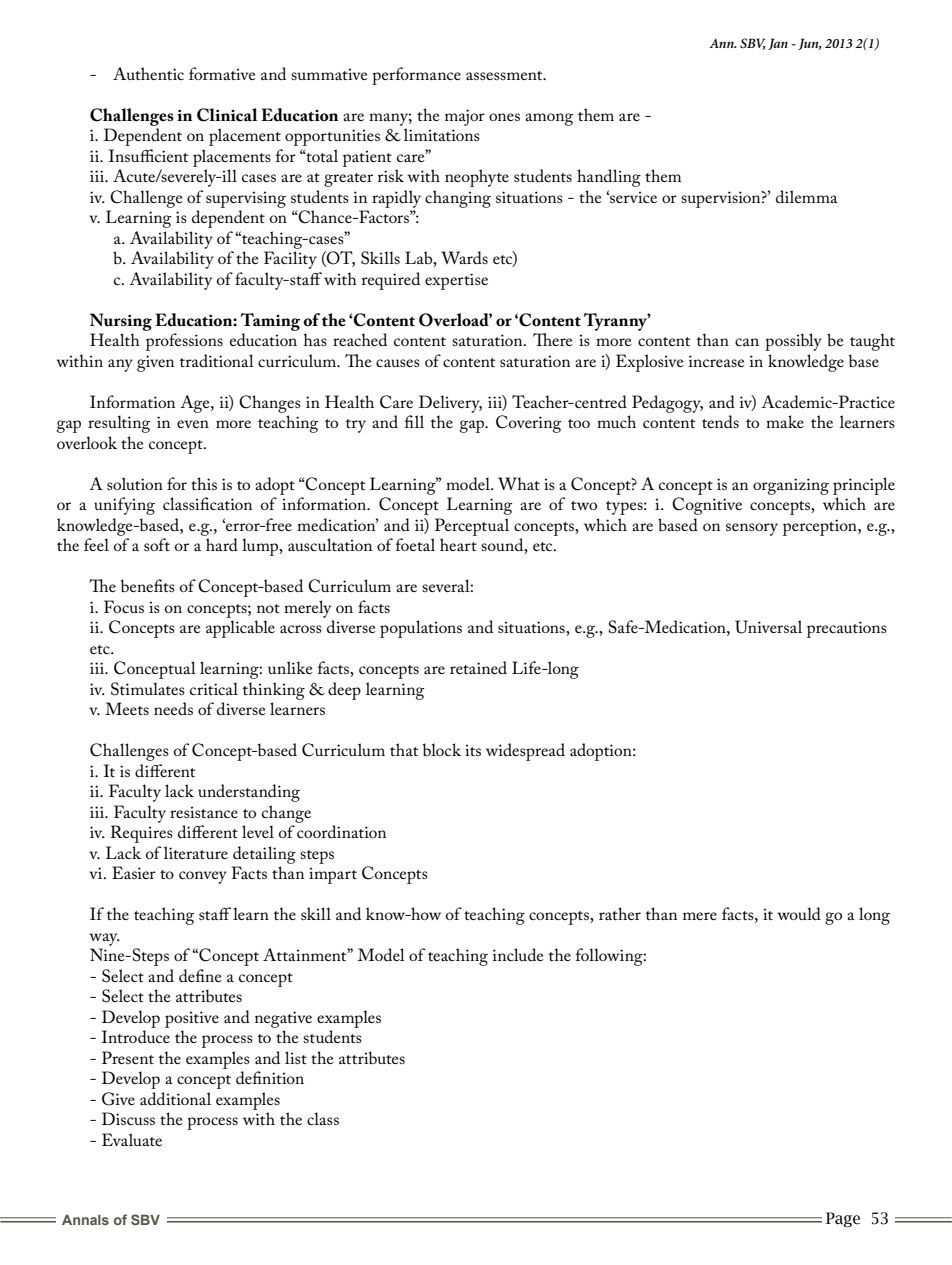  What do you see at coordinates (240, 629) in the image?
I see `applicable` at bounding box center [240, 629].
